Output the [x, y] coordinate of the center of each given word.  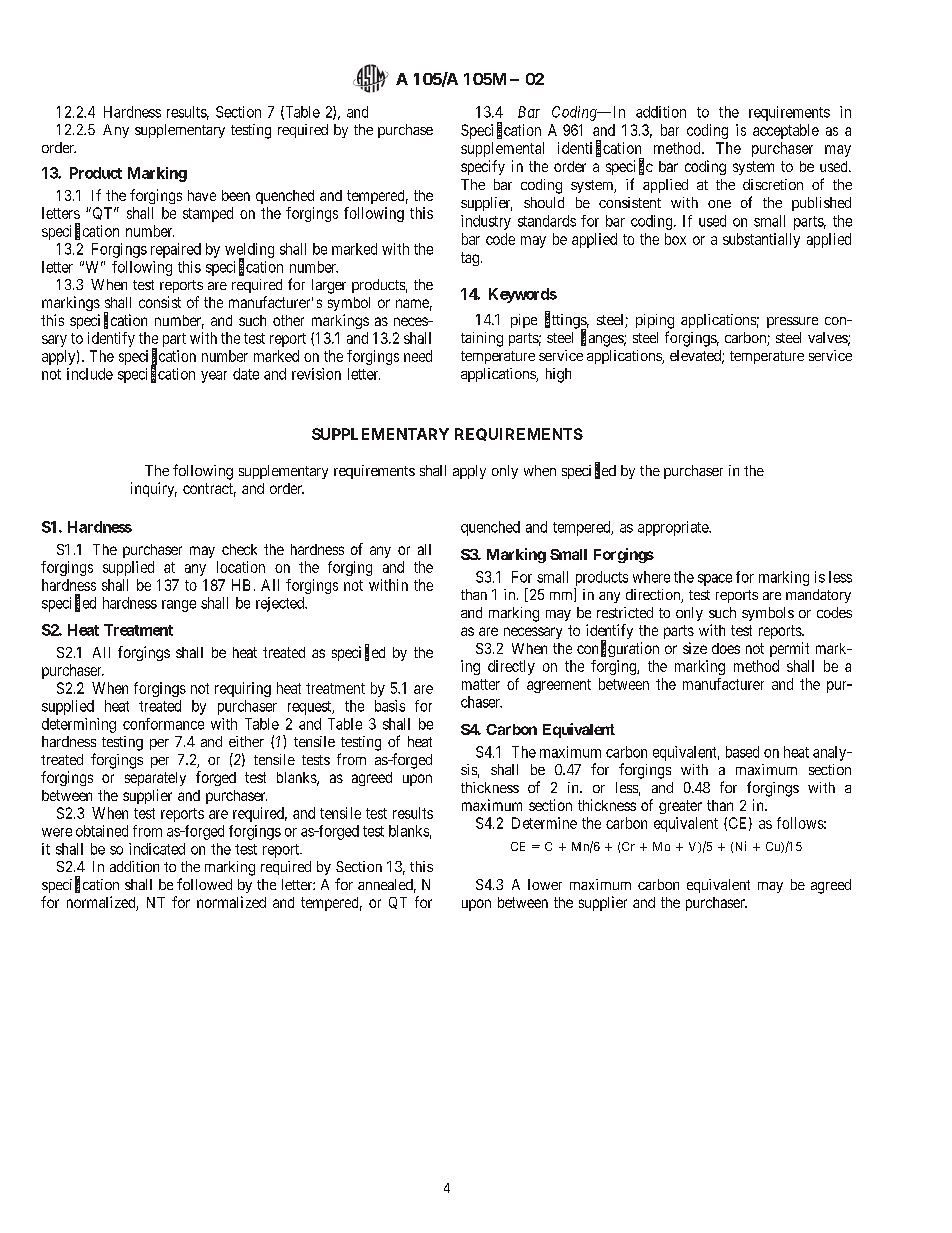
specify [483, 167]
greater [680, 807]
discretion [773, 184]
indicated [157, 849]
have [202, 195]
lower [545, 884]
